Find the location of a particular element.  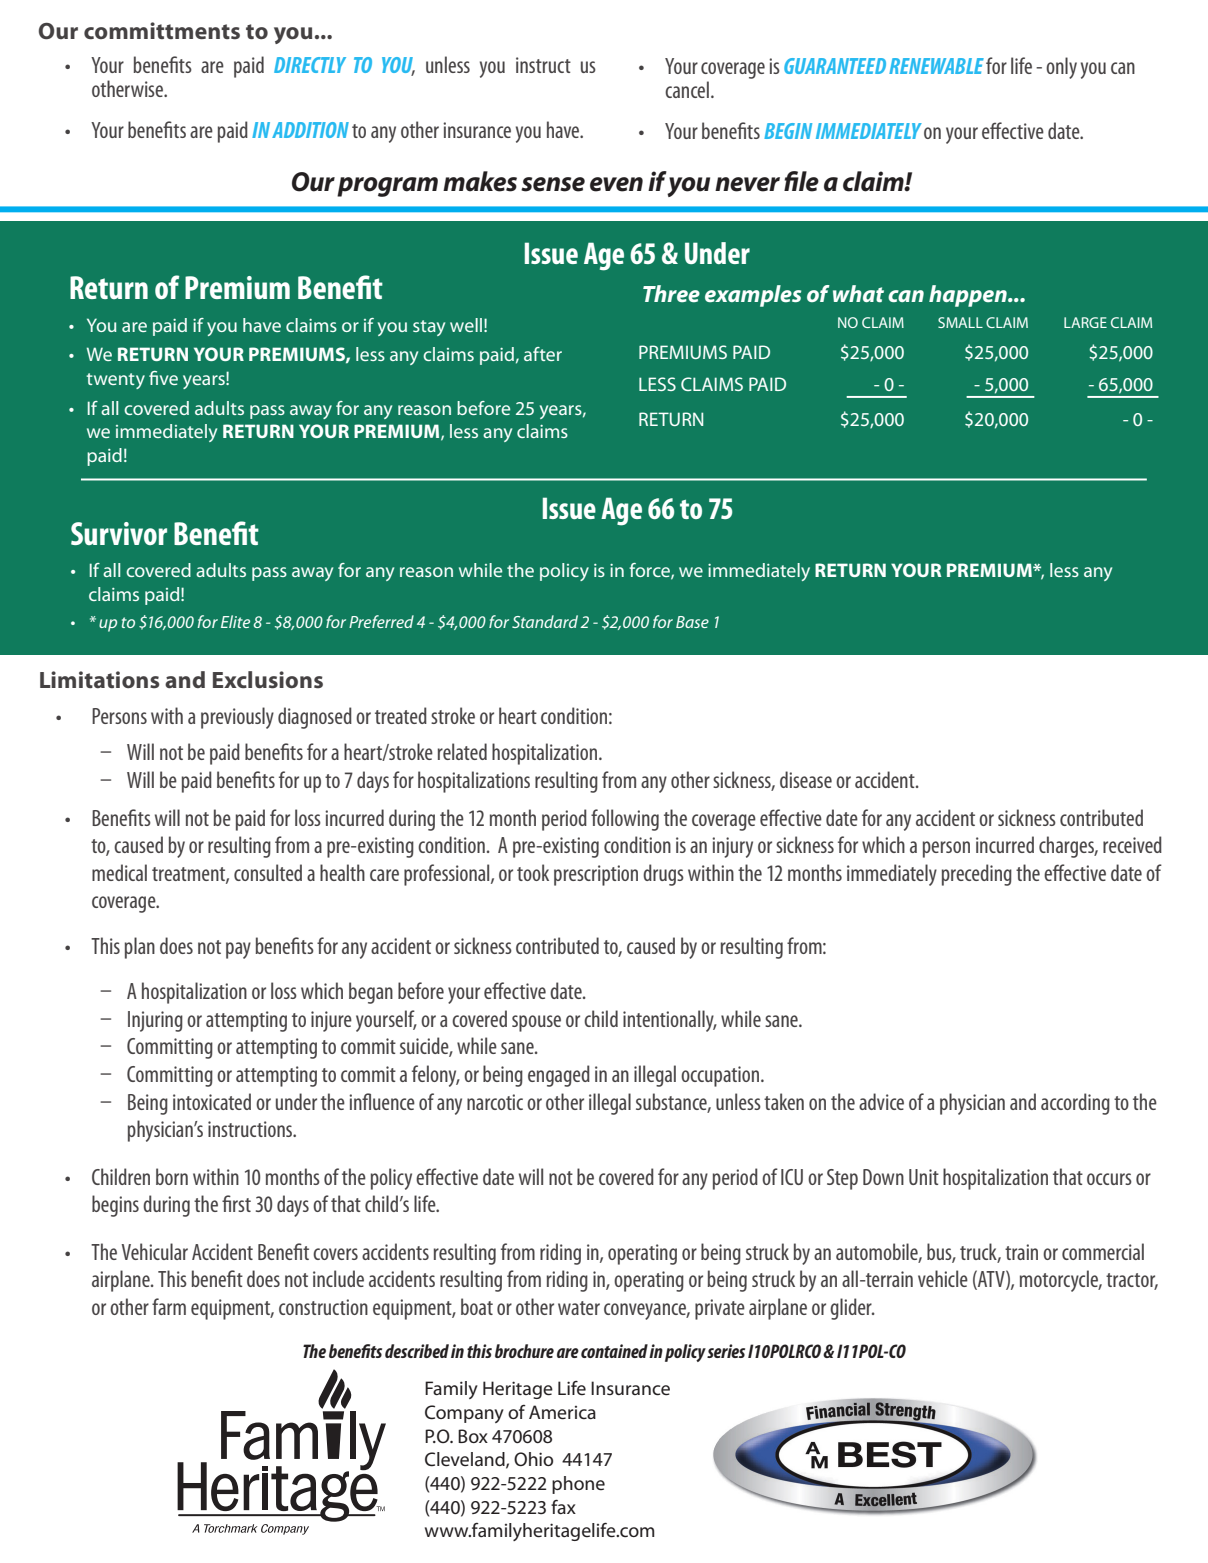

glider is located at coordinates (852, 1309).
